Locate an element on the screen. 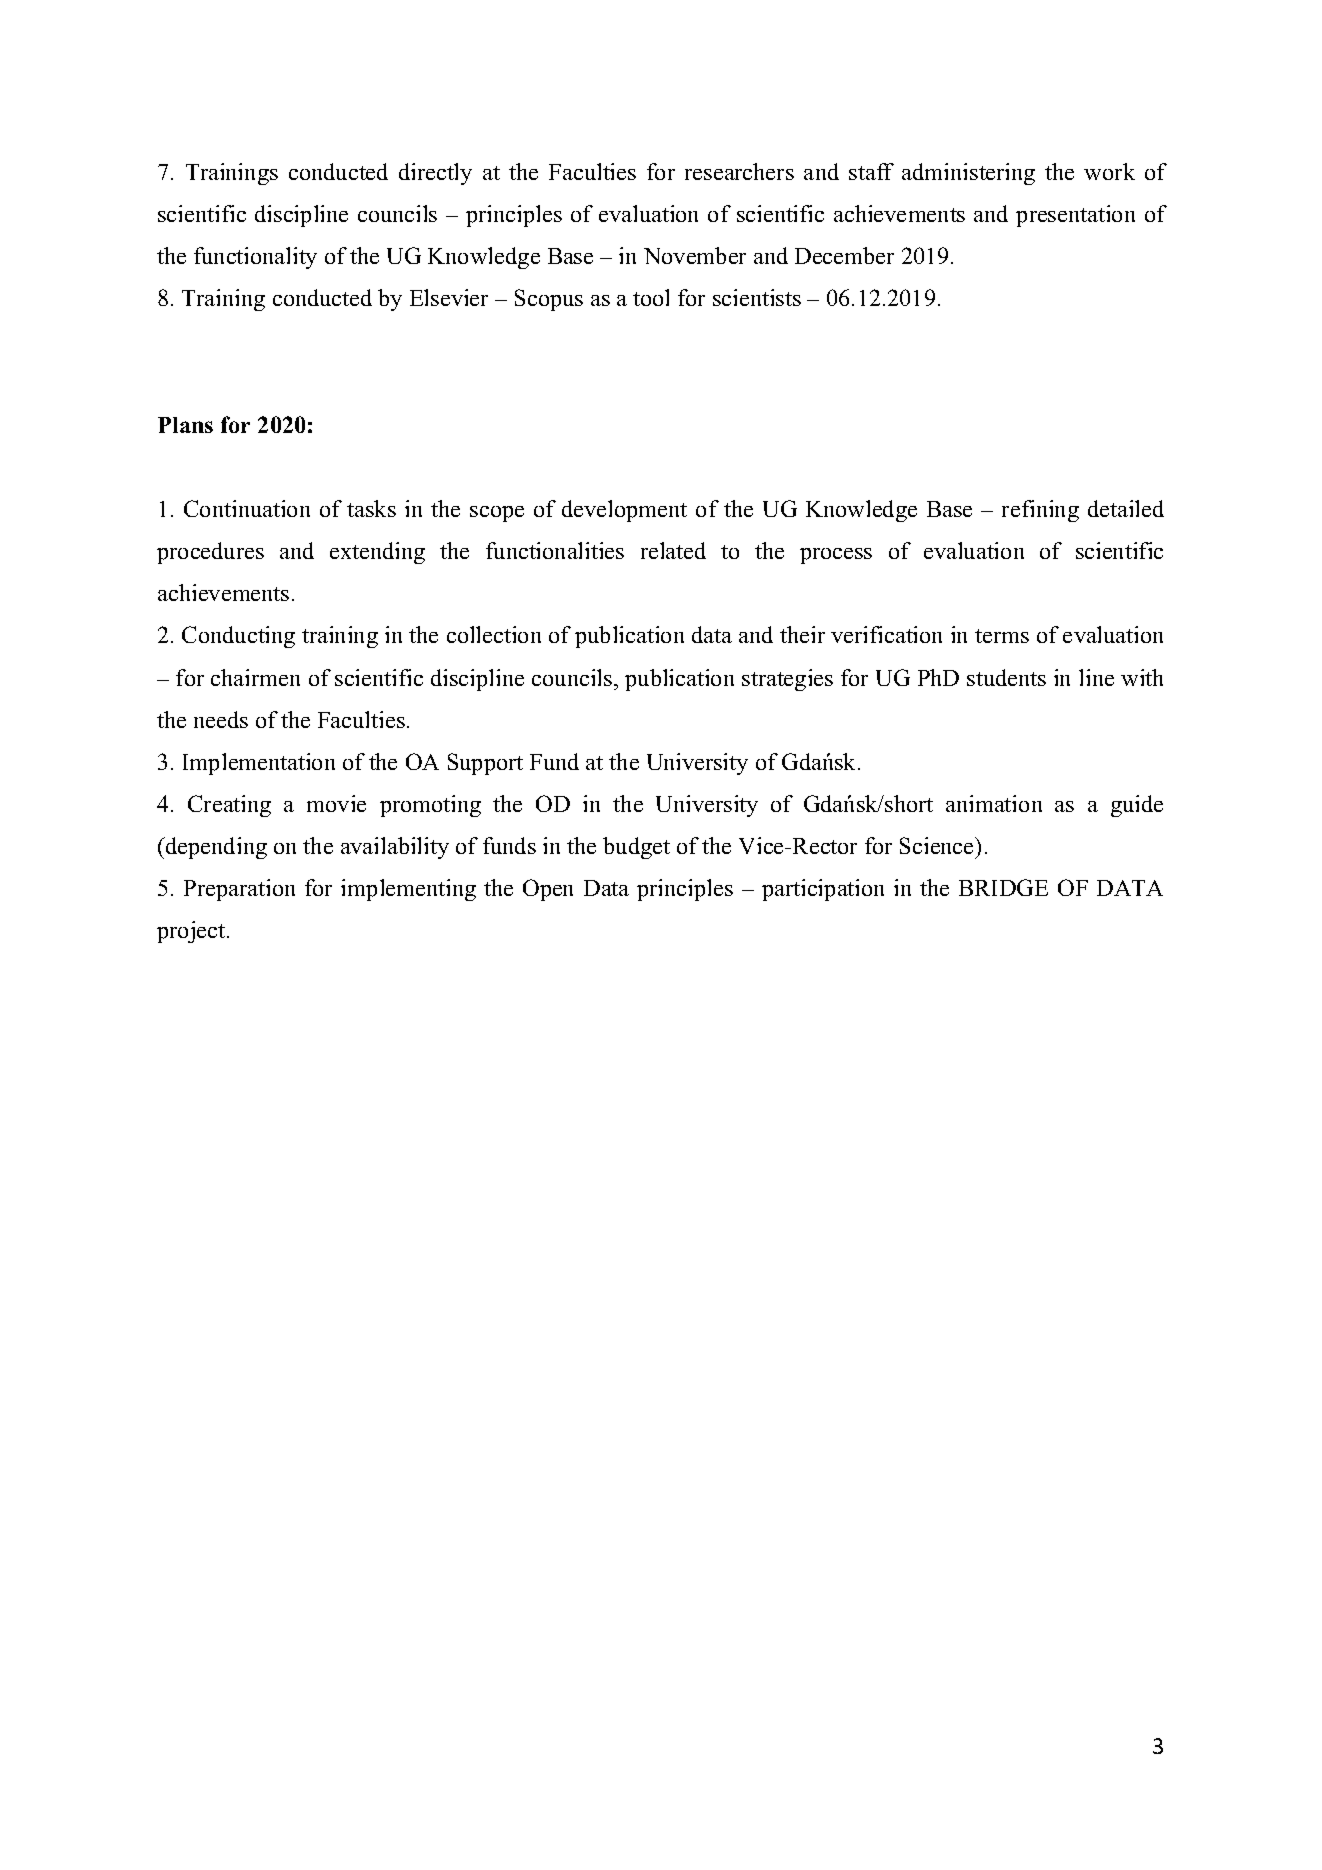 This screenshot has width=1322, height=1870. development is located at coordinates (624, 511).
